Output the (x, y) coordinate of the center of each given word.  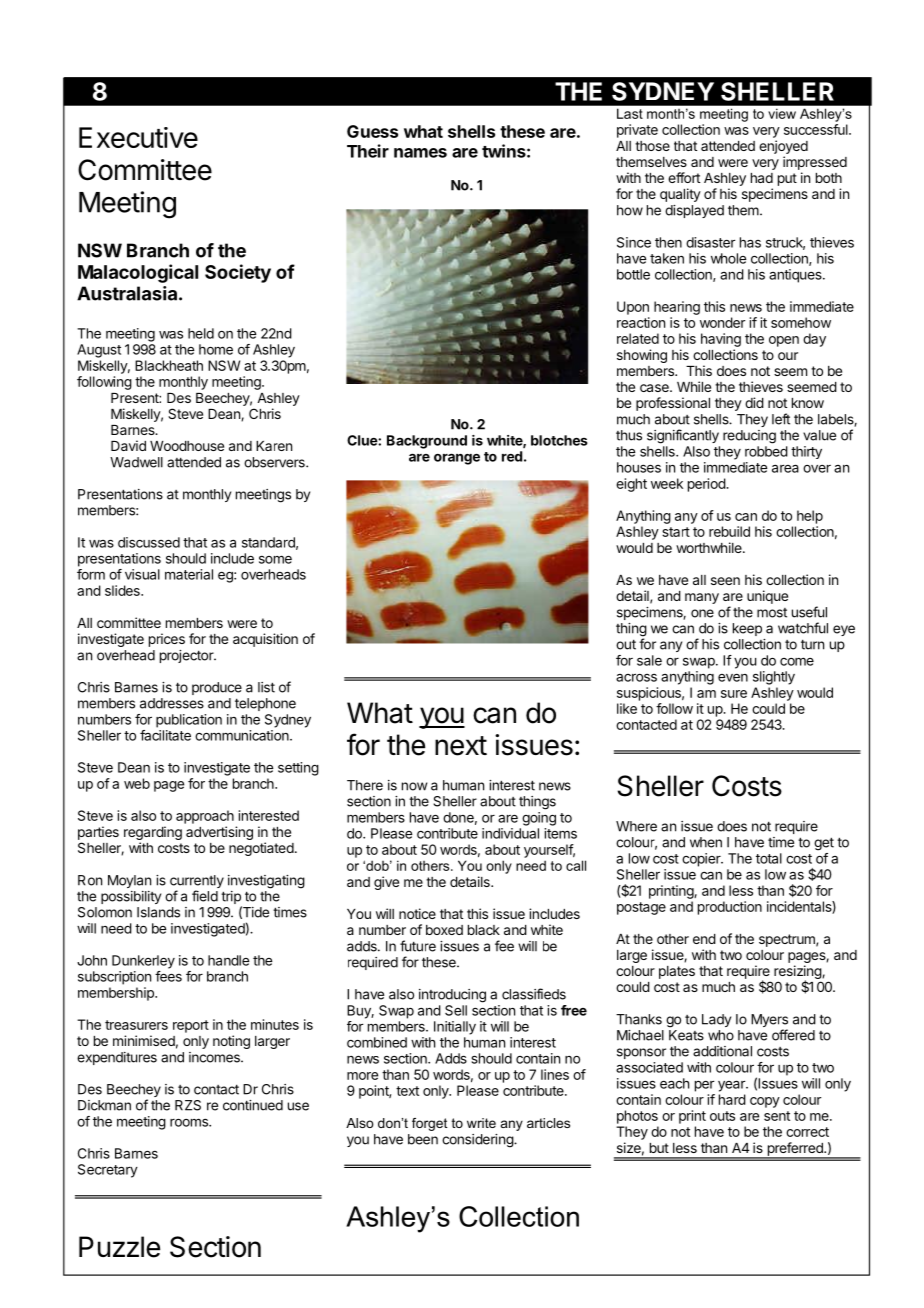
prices (167, 640)
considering (478, 1141)
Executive (138, 137)
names (420, 153)
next (461, 746)
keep (747, 629)
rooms (190, 1122)
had (762, 178)
